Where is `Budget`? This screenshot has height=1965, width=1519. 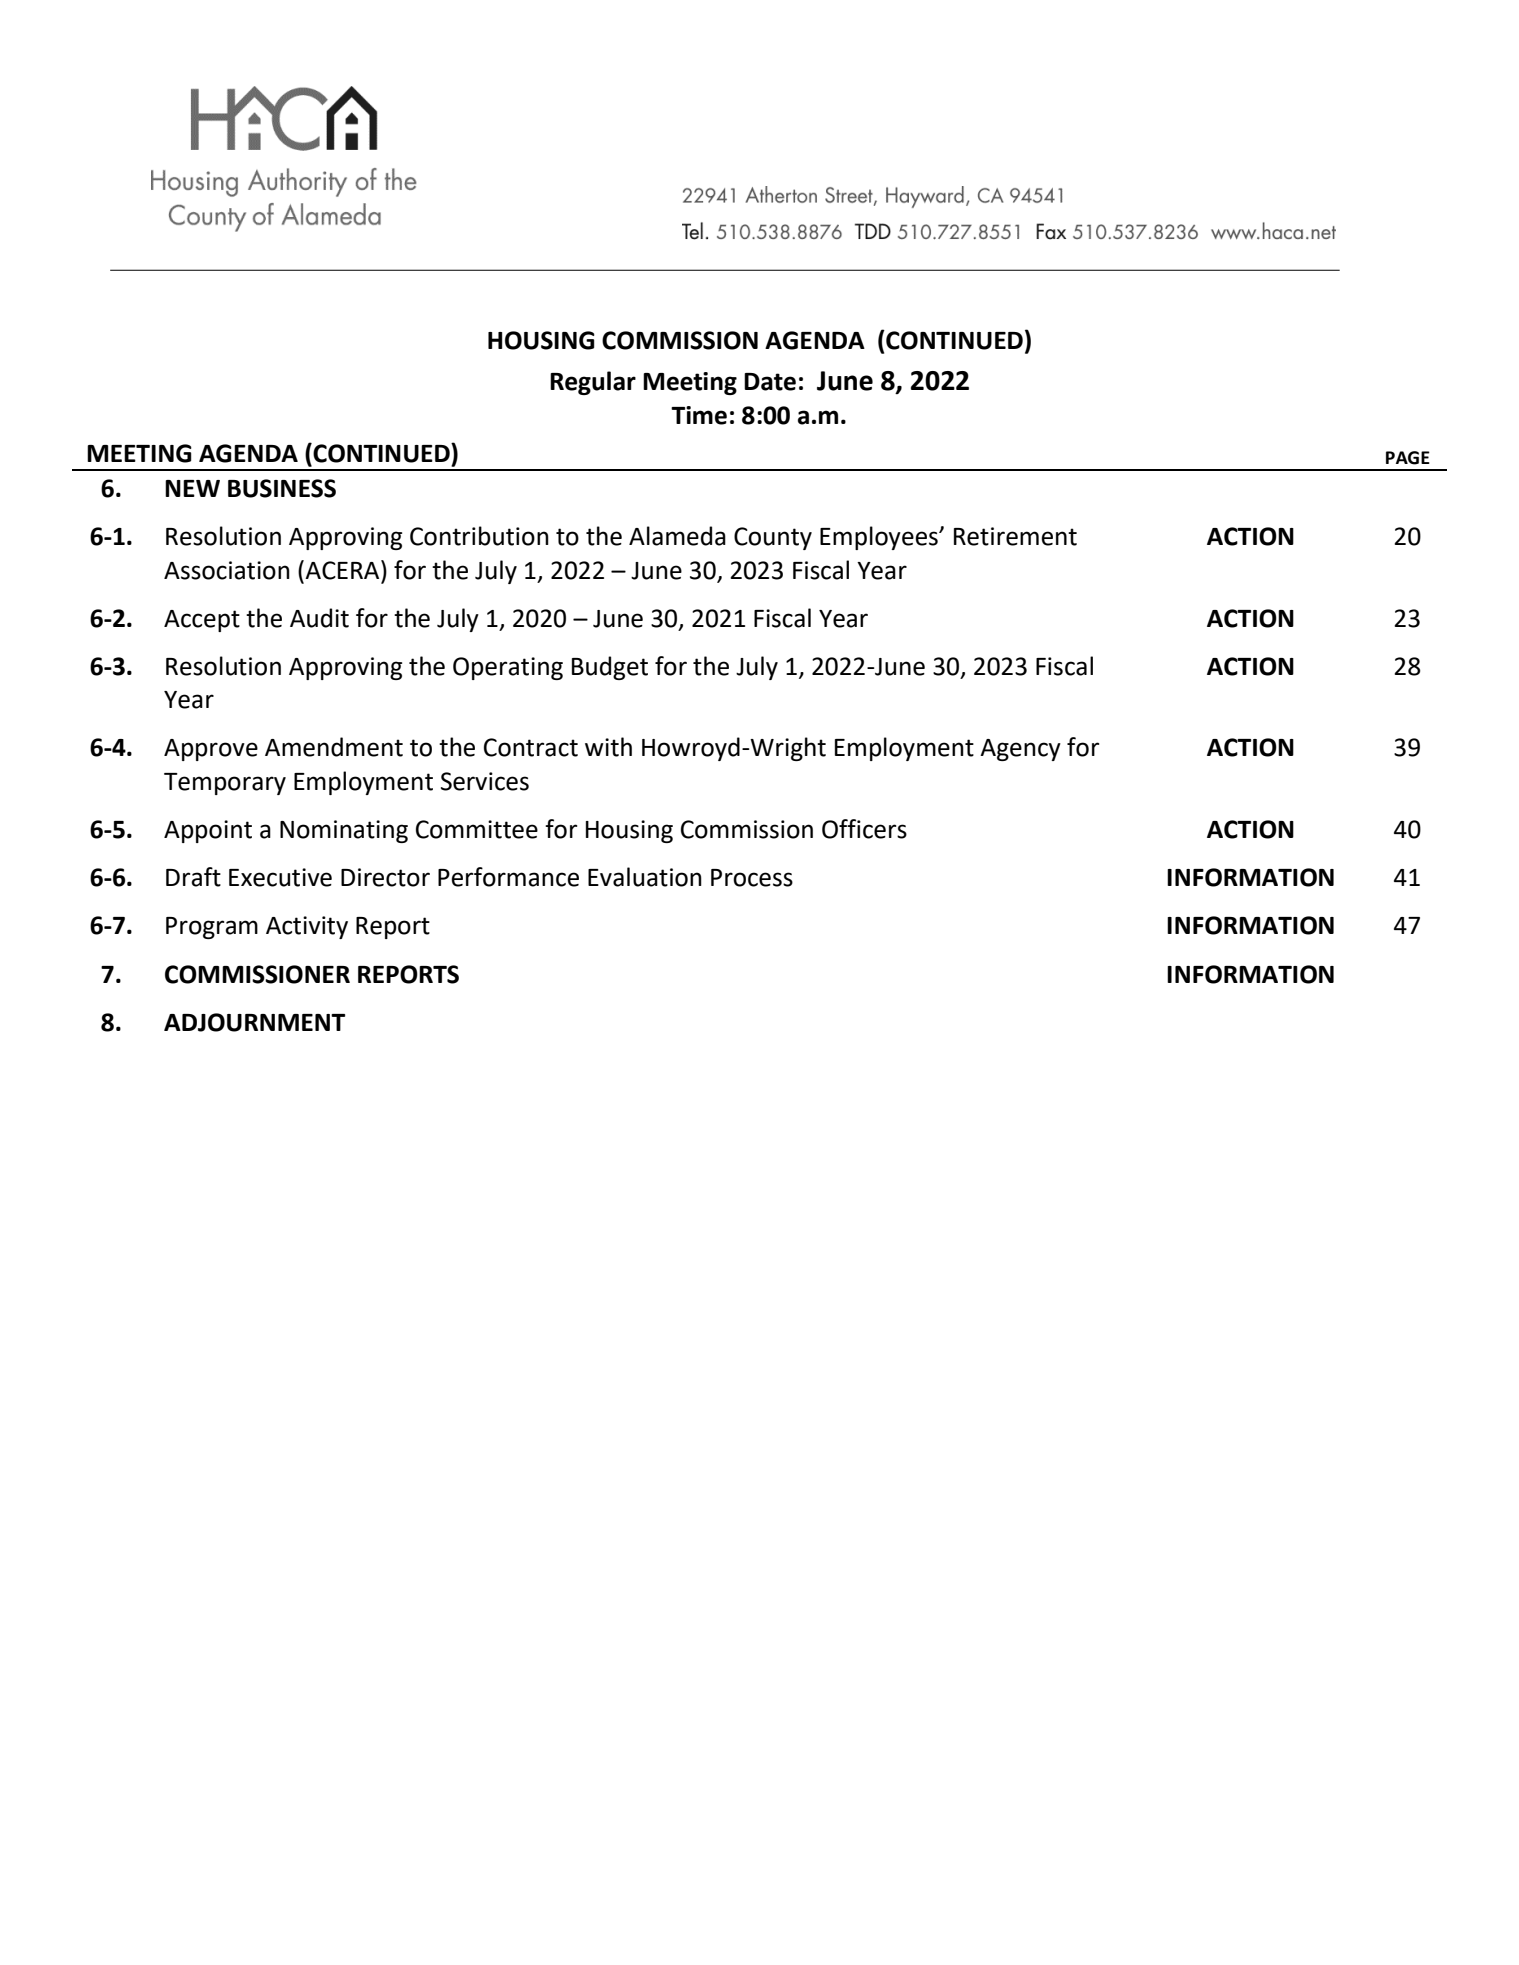 Budget is located at coordinates (610, 668).
